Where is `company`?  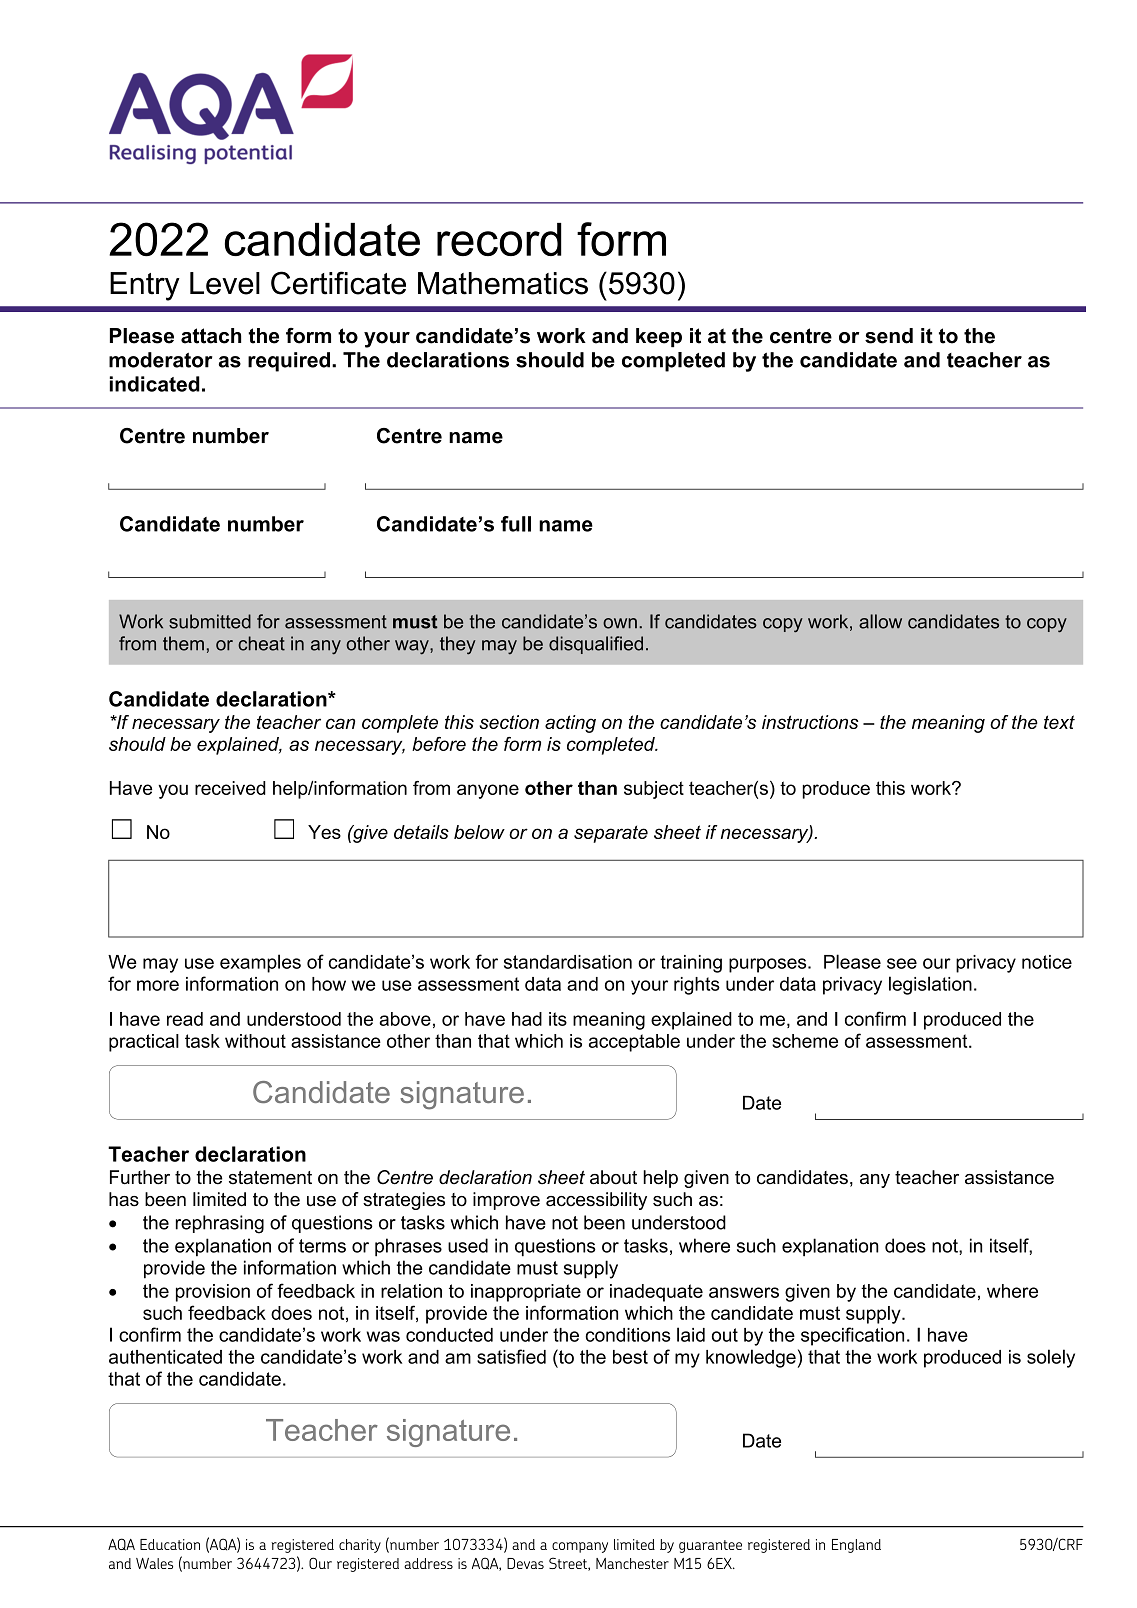 company is located at coordinates (580, 1547).
